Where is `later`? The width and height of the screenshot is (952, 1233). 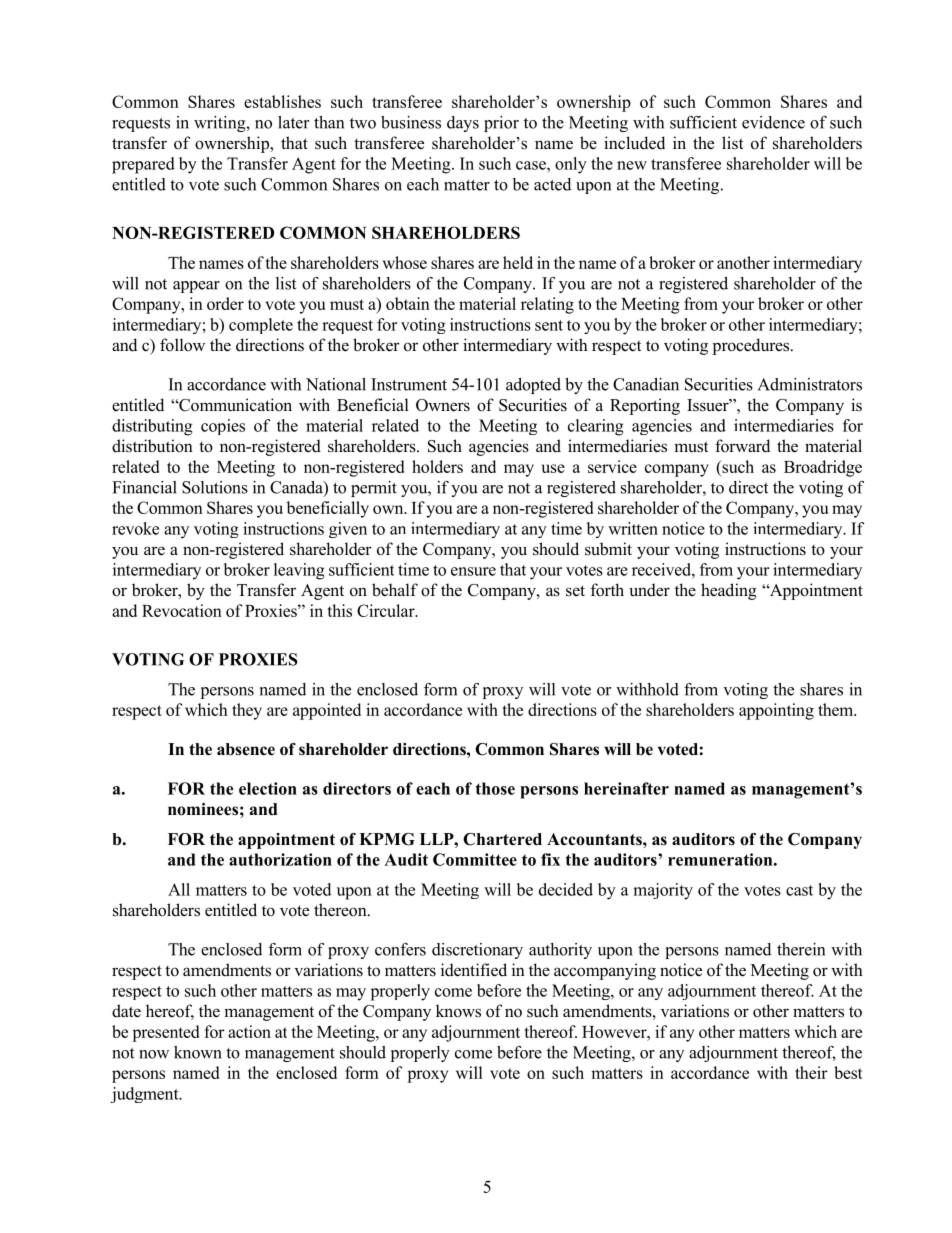
later is located at coordinates (293, 122).
